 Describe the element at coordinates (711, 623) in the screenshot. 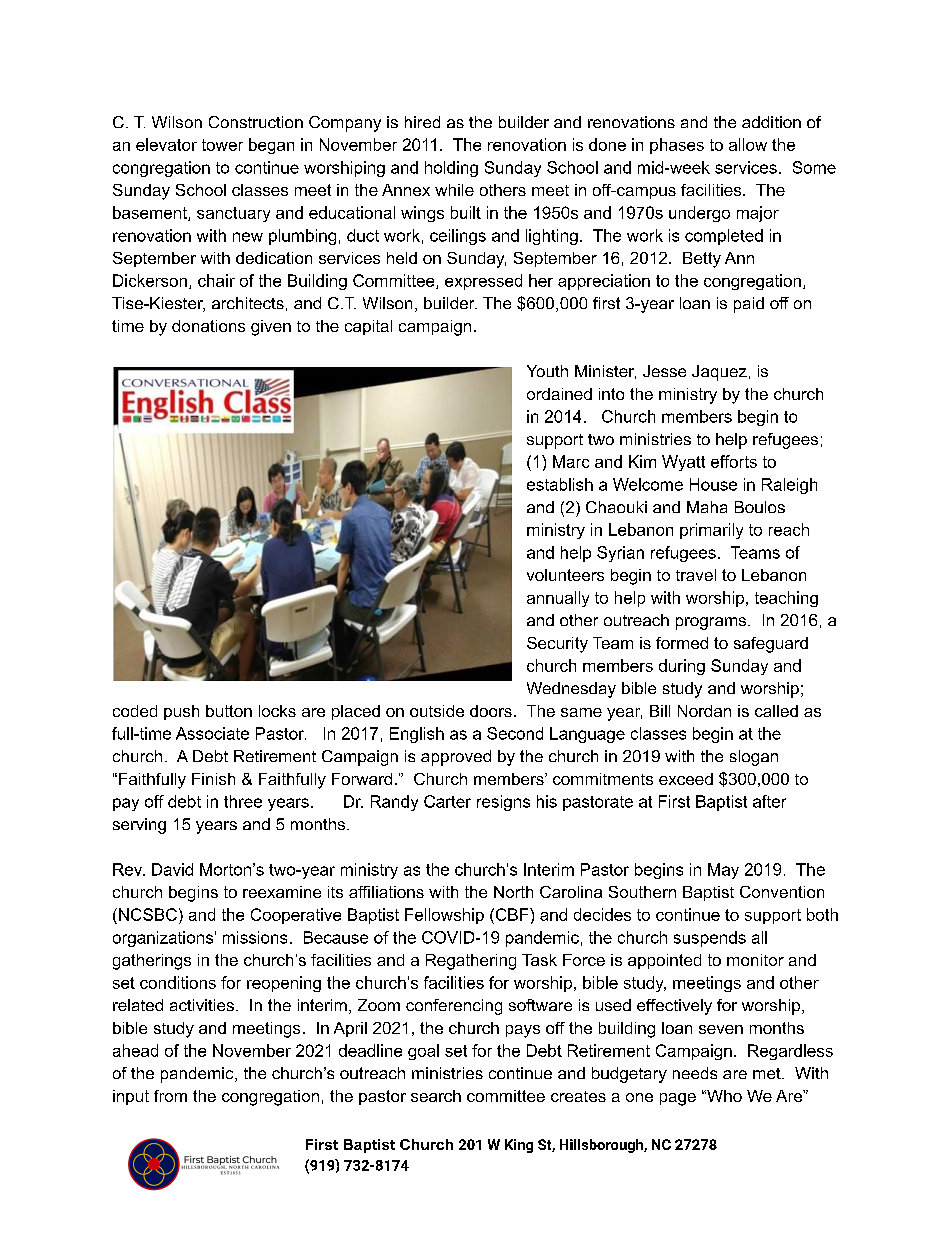

I see `programs` at that location.
